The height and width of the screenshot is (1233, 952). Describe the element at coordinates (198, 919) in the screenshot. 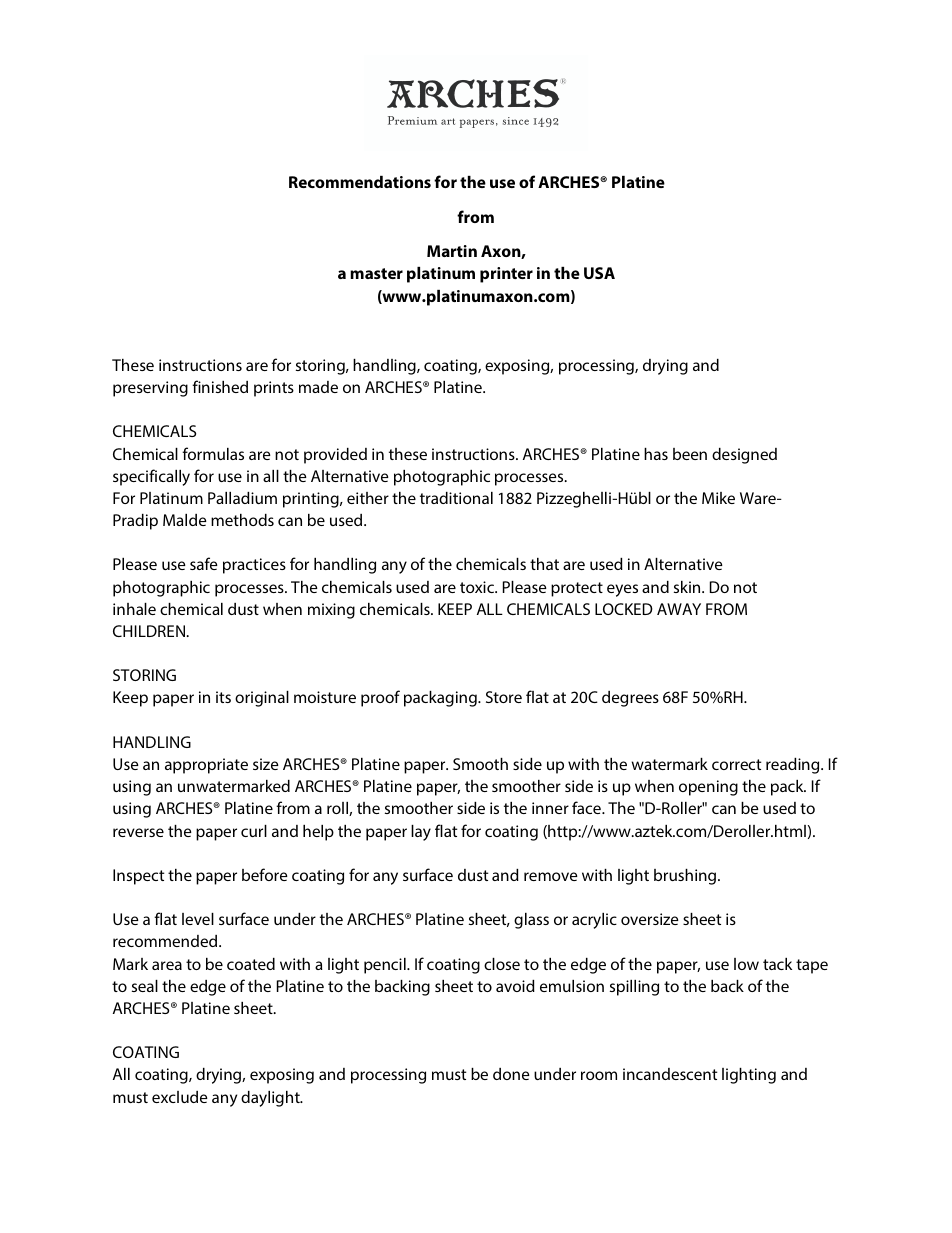

I see `level` at that location.
